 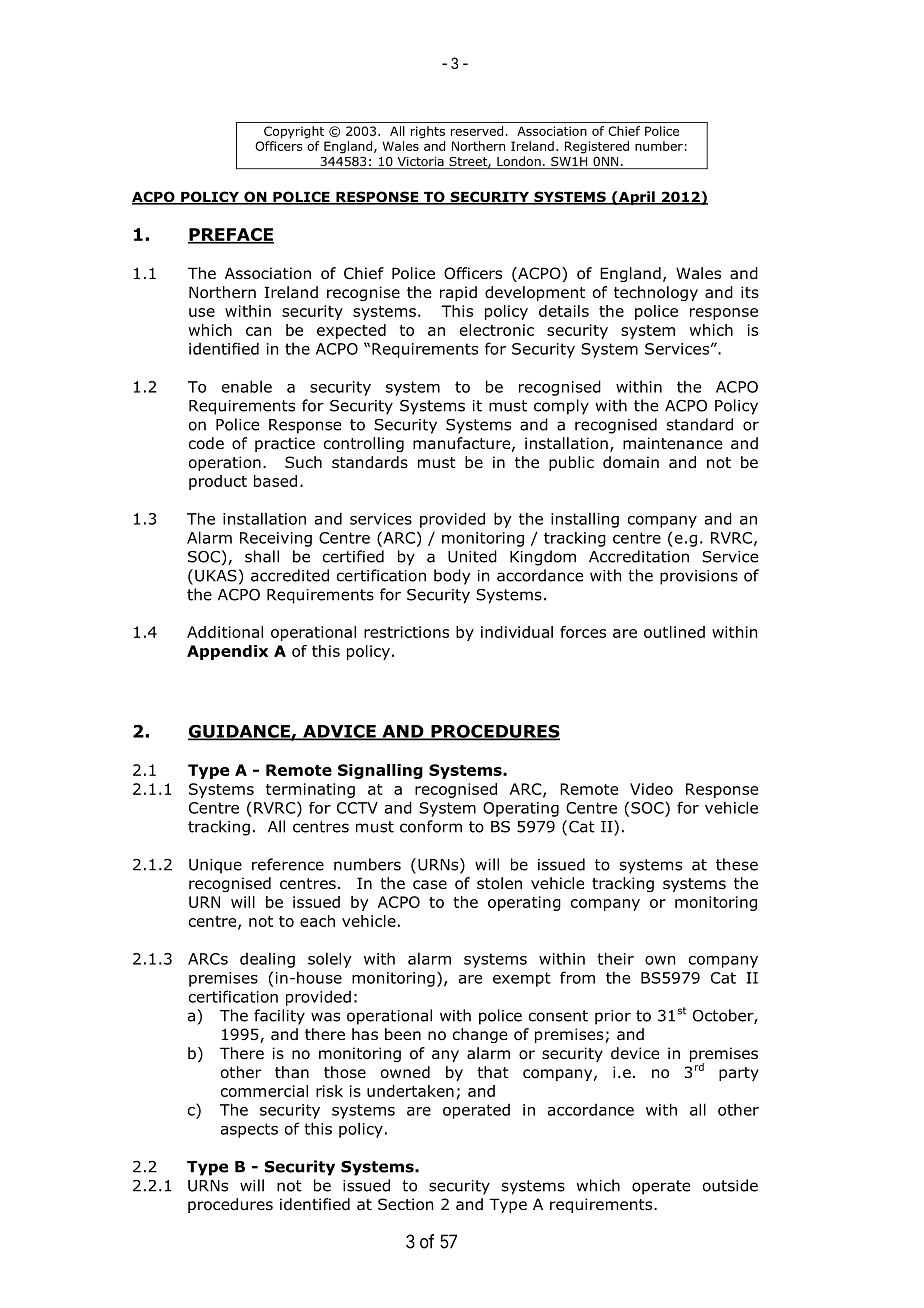 What do you see at coordinates (730, 1185) in the screenshot?
I see `outside` at bounding box center [730, 1185].
